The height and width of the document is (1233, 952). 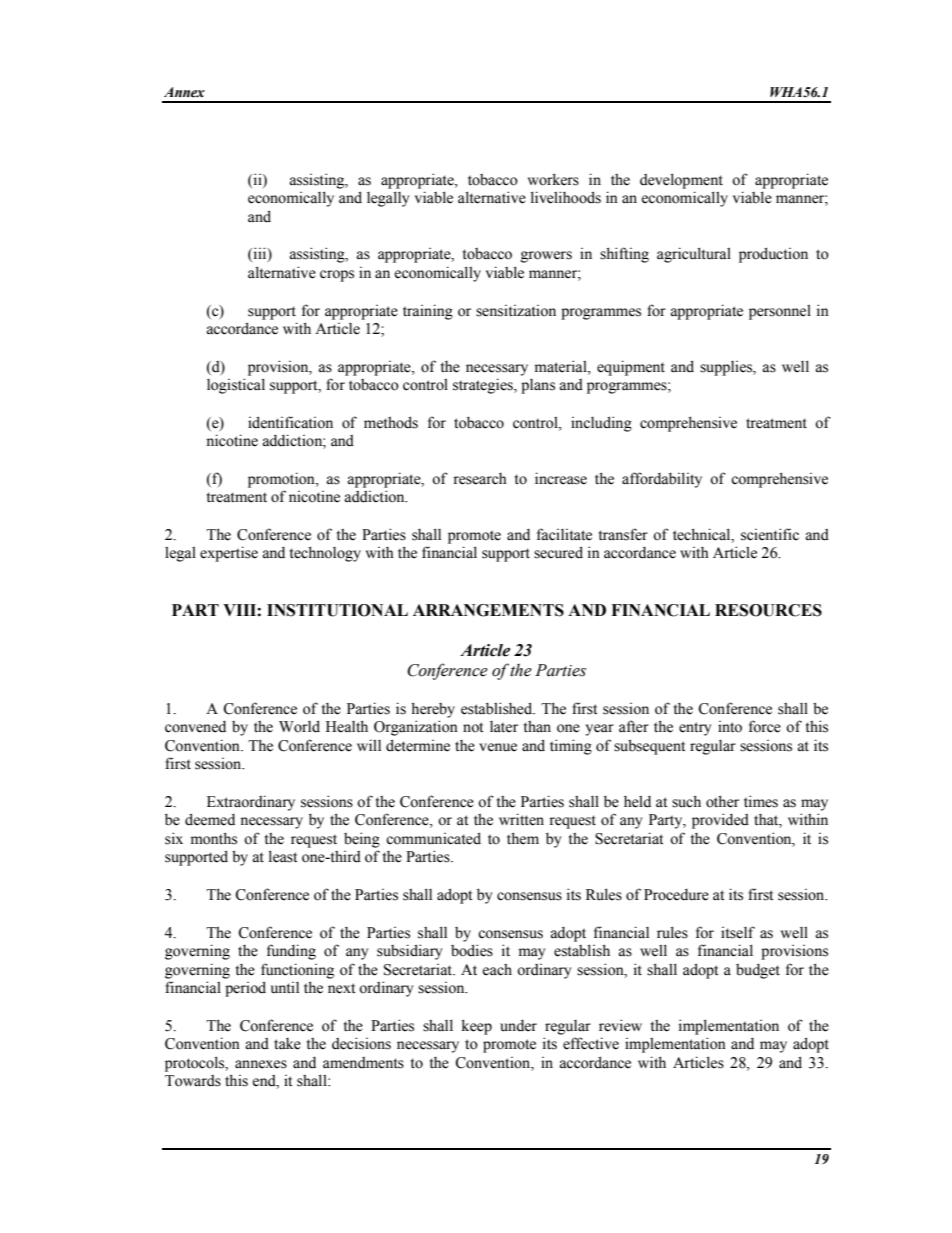 What do you see at coordinates (287, 1044) in the document?
I see `take` at bounding box center [287, 1044].
